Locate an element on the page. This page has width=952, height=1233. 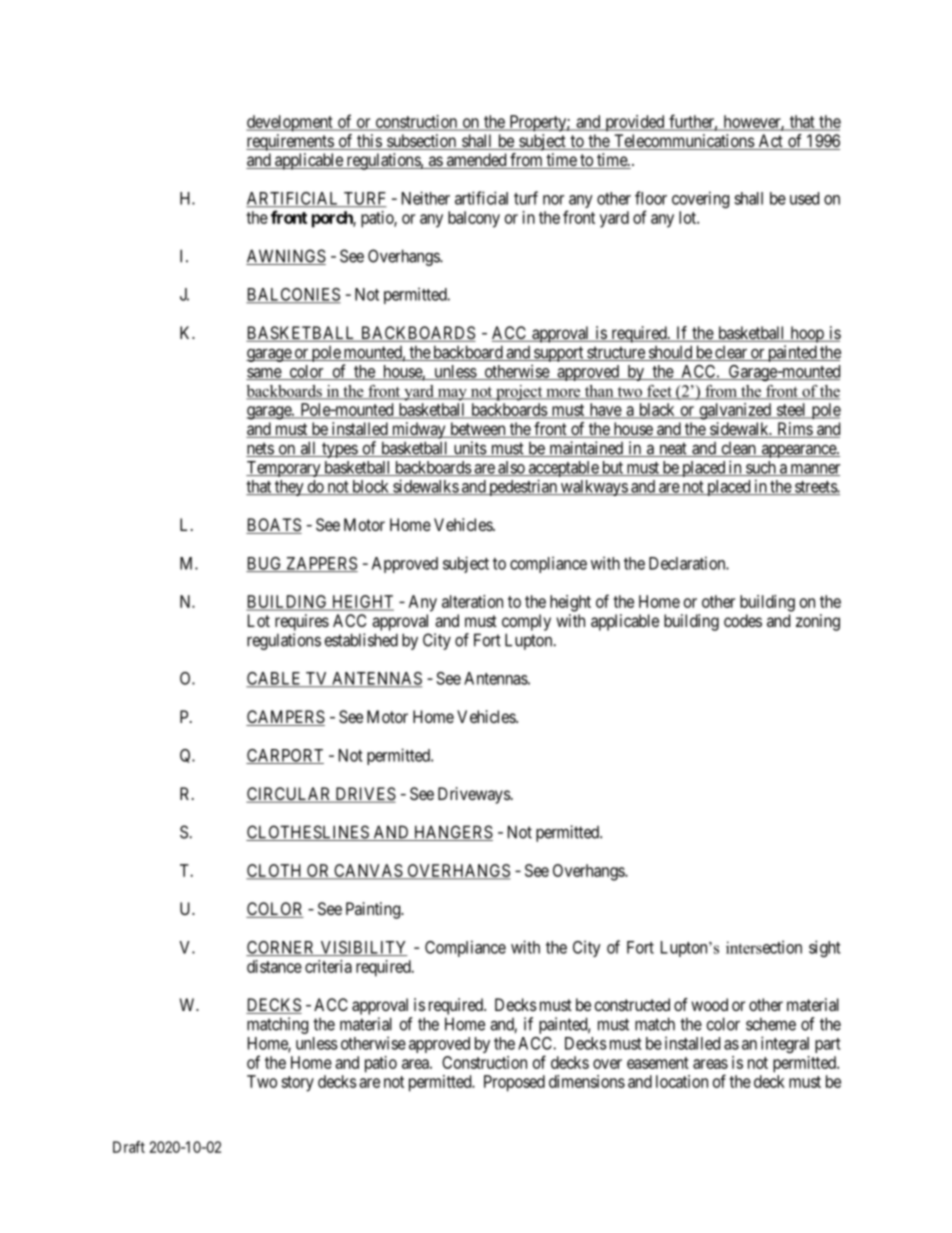
Act is located at coordinates (770, 142).
